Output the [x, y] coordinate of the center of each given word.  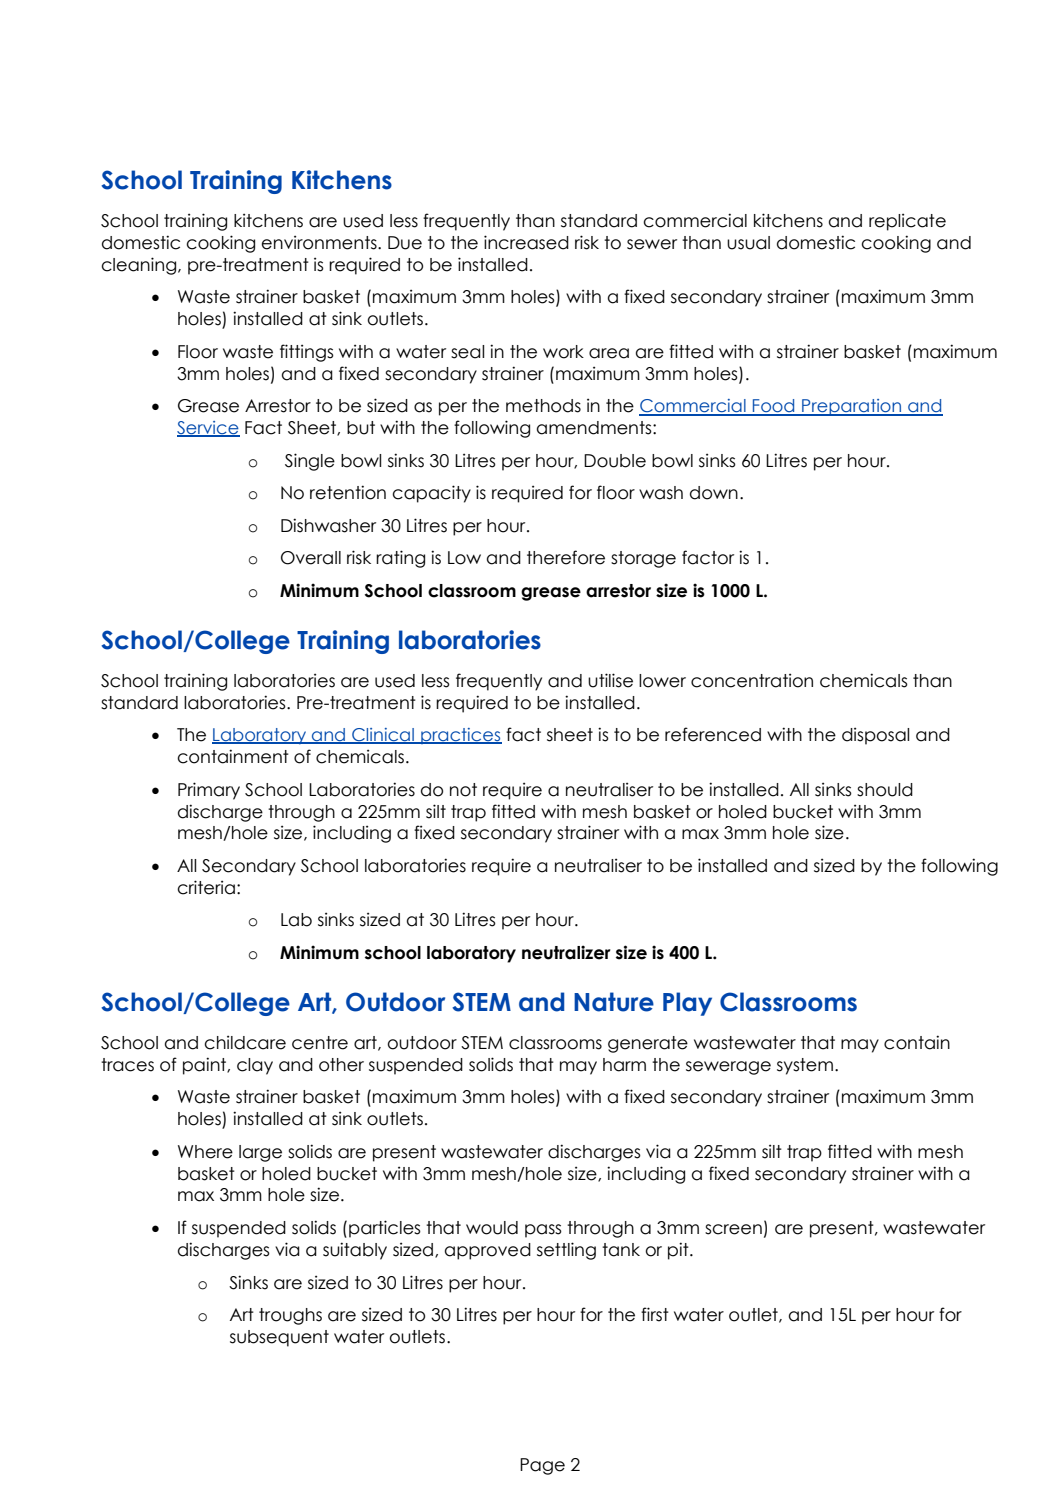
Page [542, 1466]
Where [205, 1152]
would [492, 1228]
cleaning [140, 266]
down [714, 493]
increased [526, 242]
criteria [206, 887]
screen [733, 1229]
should [885, 790]
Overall [311, 558]
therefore [566, 557]
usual [748, 243]
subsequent [279, 1338]
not [463, 790]
